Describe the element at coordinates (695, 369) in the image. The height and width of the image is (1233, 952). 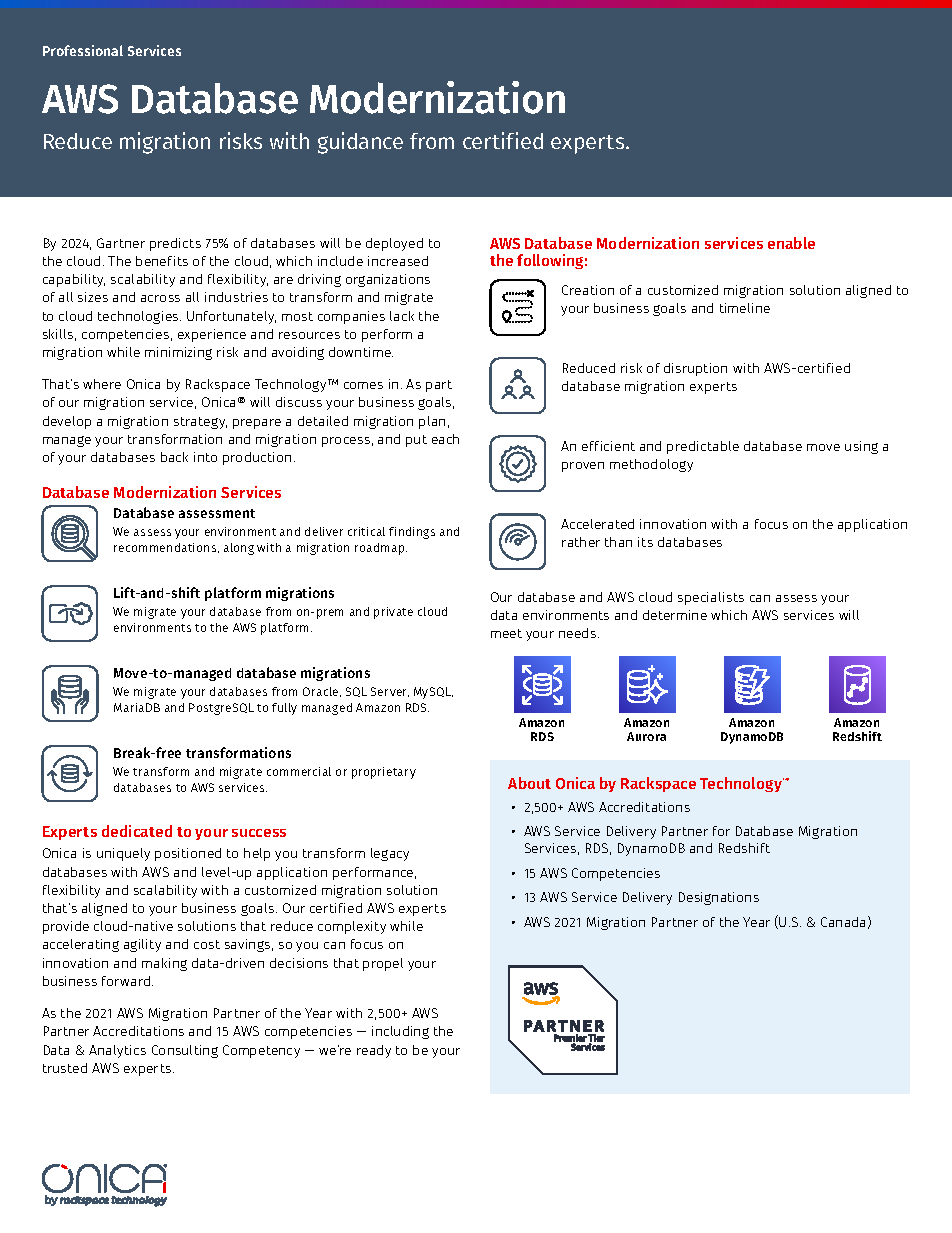
I see `disruption` at that location.
